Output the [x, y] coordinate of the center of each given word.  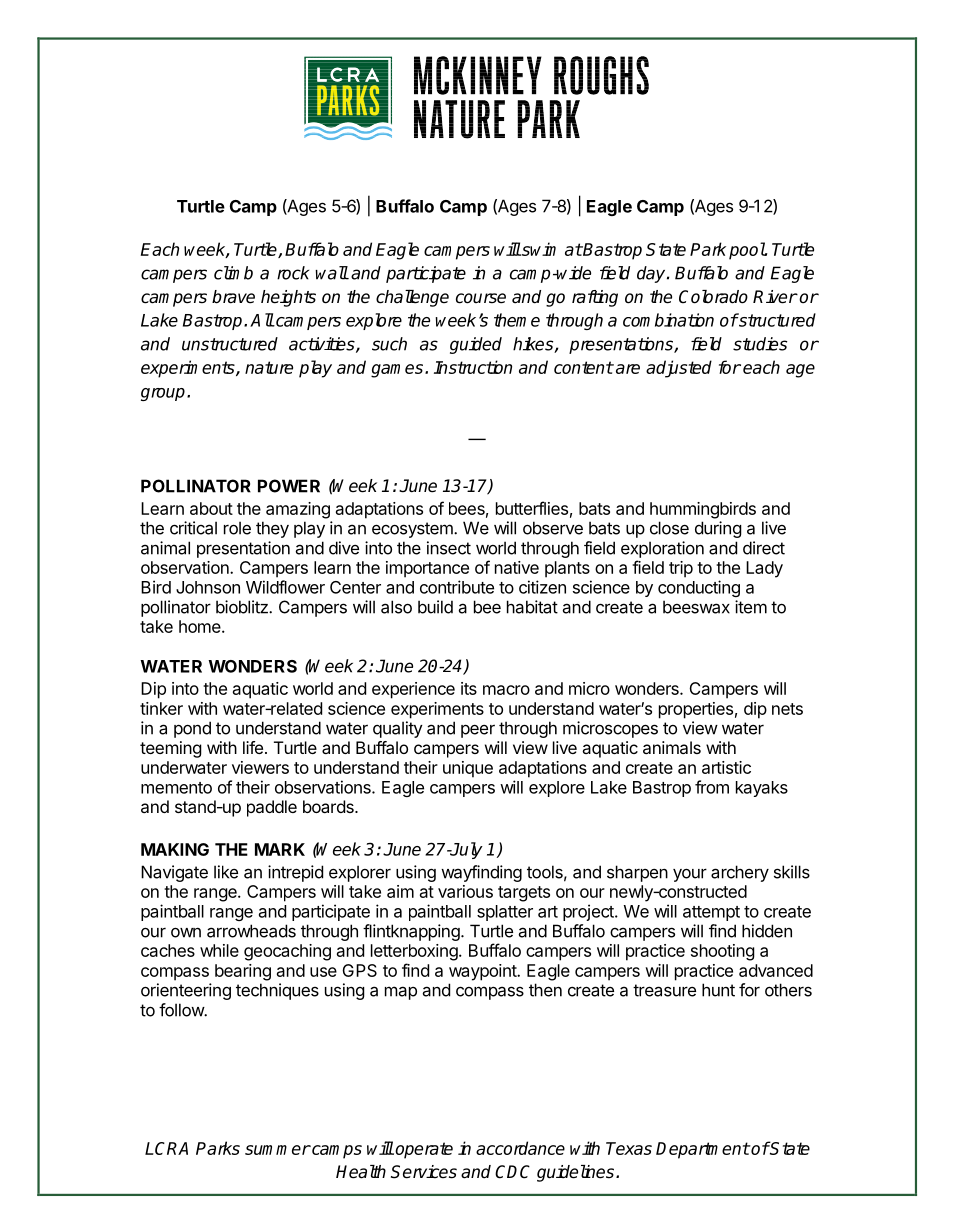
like [226, 872]
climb [233, 273]
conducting [699, 588]
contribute [457, 587]
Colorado [713, 297]
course [481, 298]
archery [740, 873]
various [465, 891]
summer [278, 1150]
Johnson [208, 587]
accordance [520, 1148]
